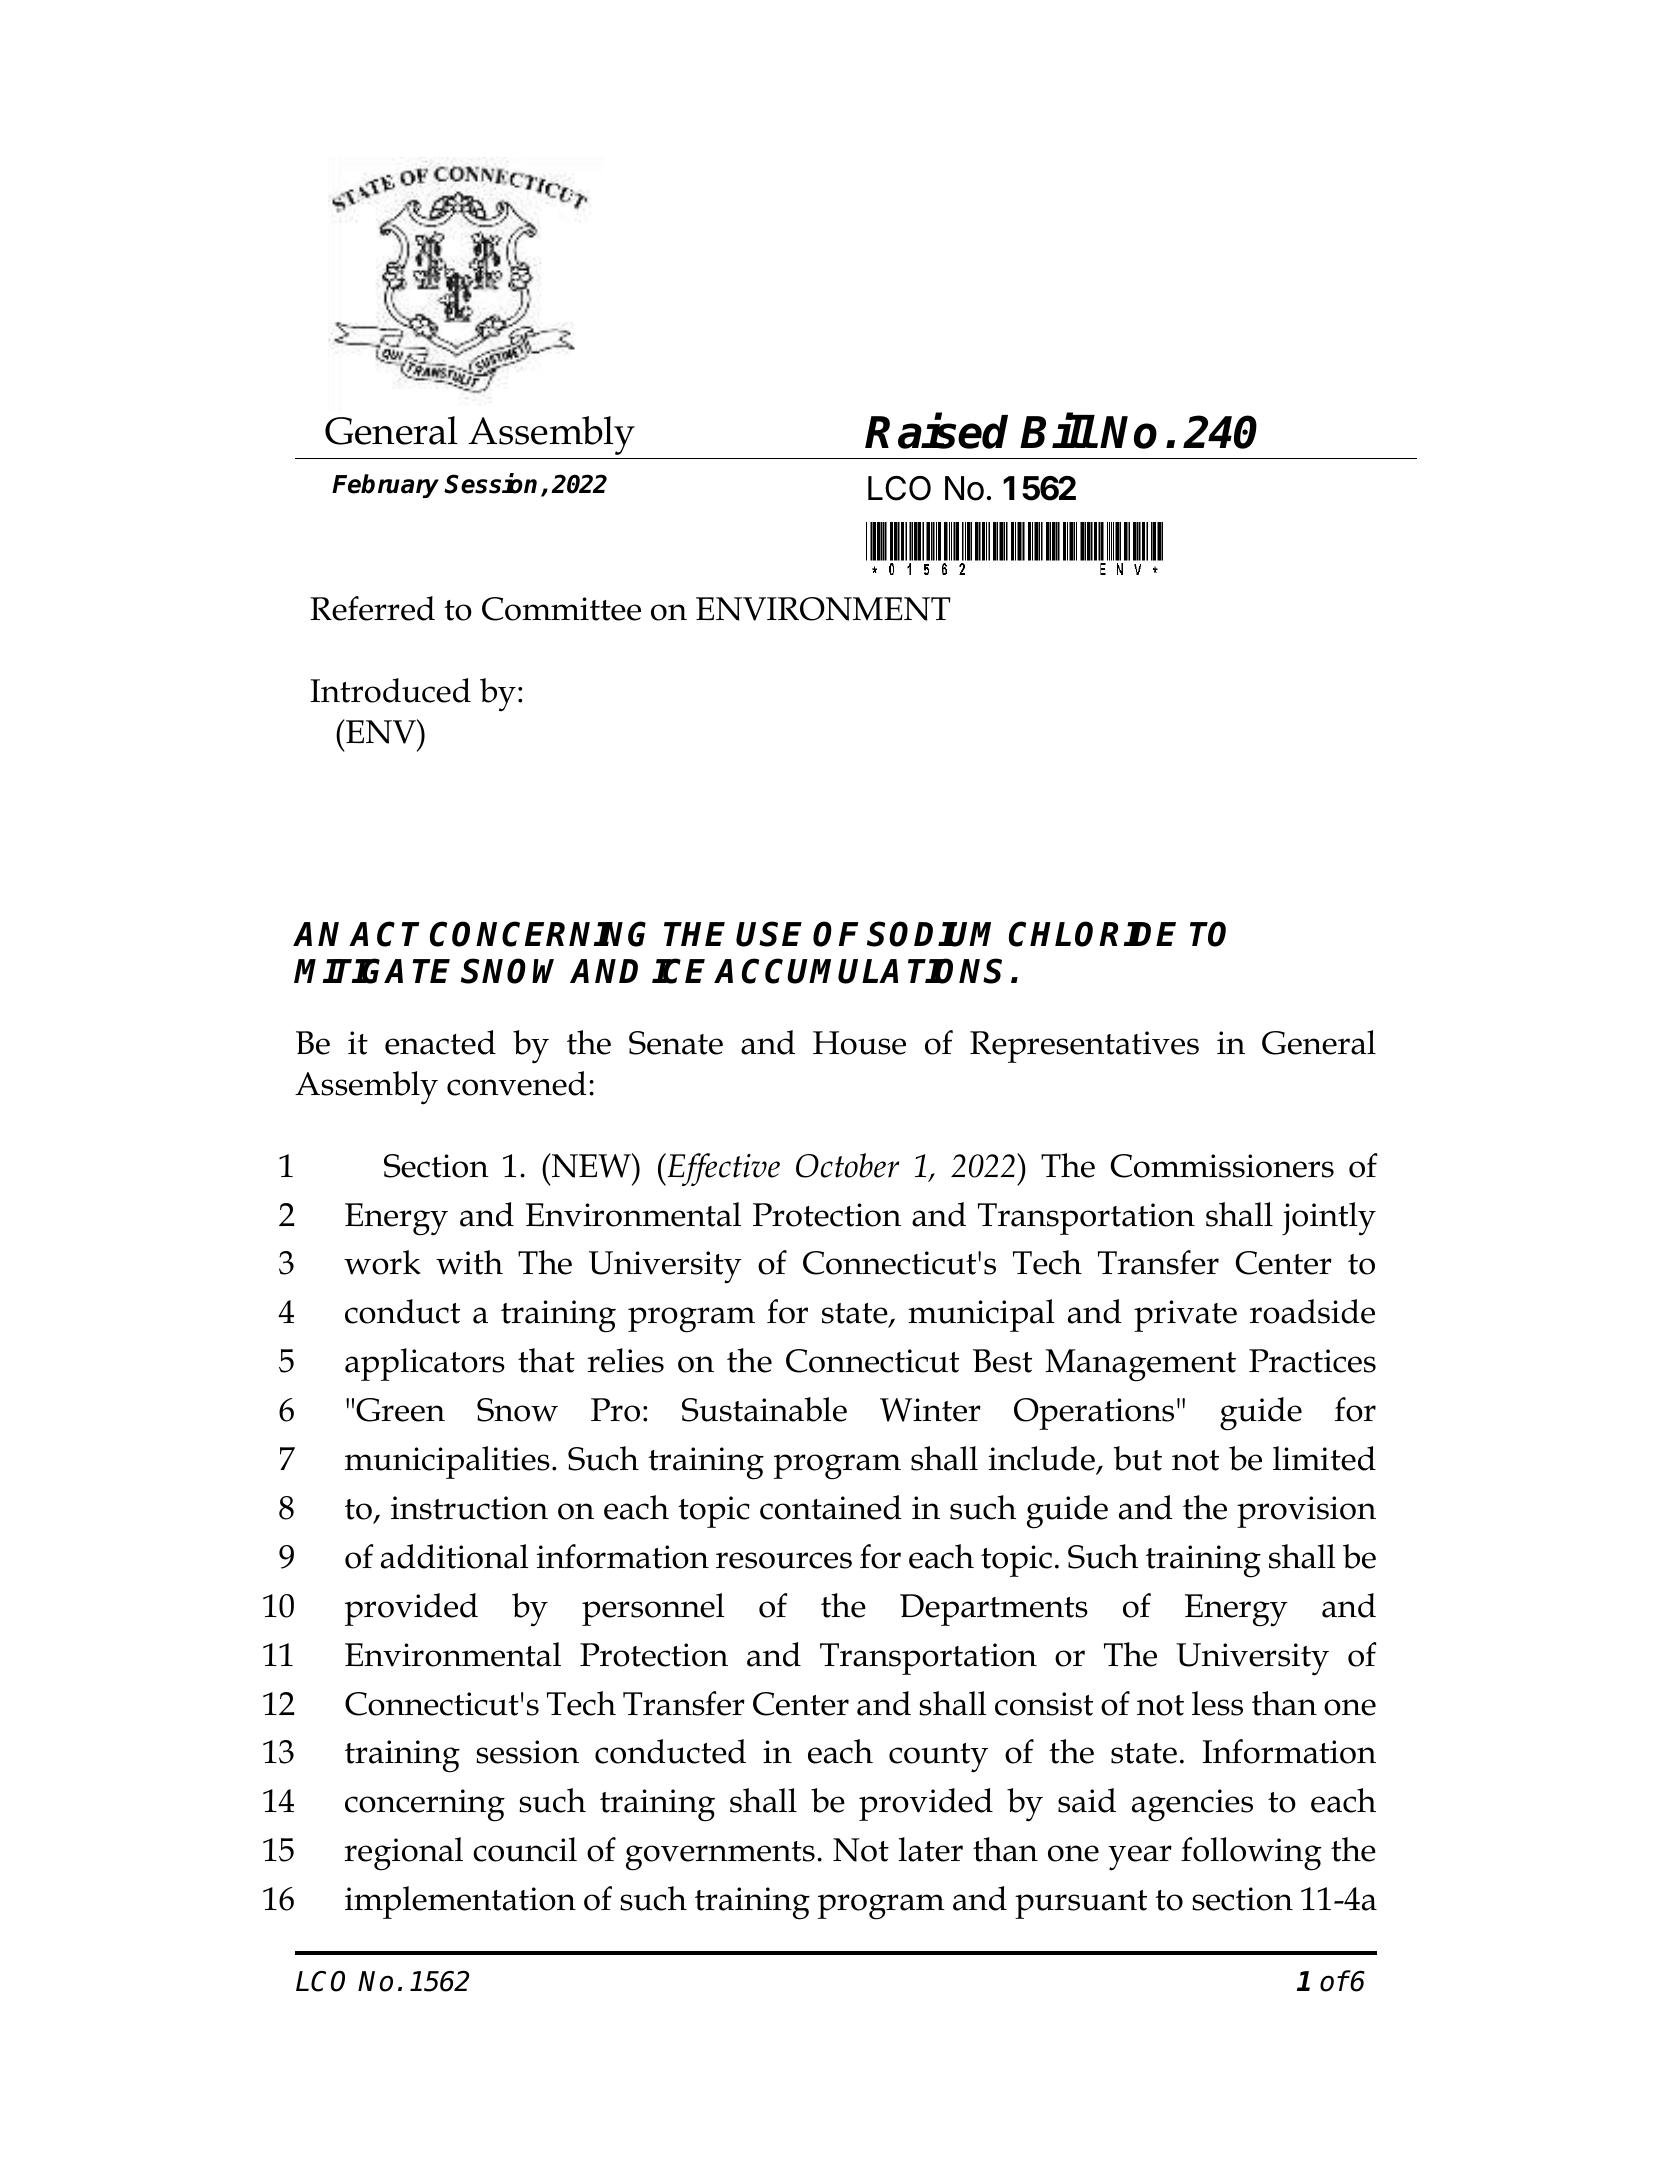 Image resolution: width=1672 pixels, height=2164 pixels. I want to click on October, so click(847, 1165).
